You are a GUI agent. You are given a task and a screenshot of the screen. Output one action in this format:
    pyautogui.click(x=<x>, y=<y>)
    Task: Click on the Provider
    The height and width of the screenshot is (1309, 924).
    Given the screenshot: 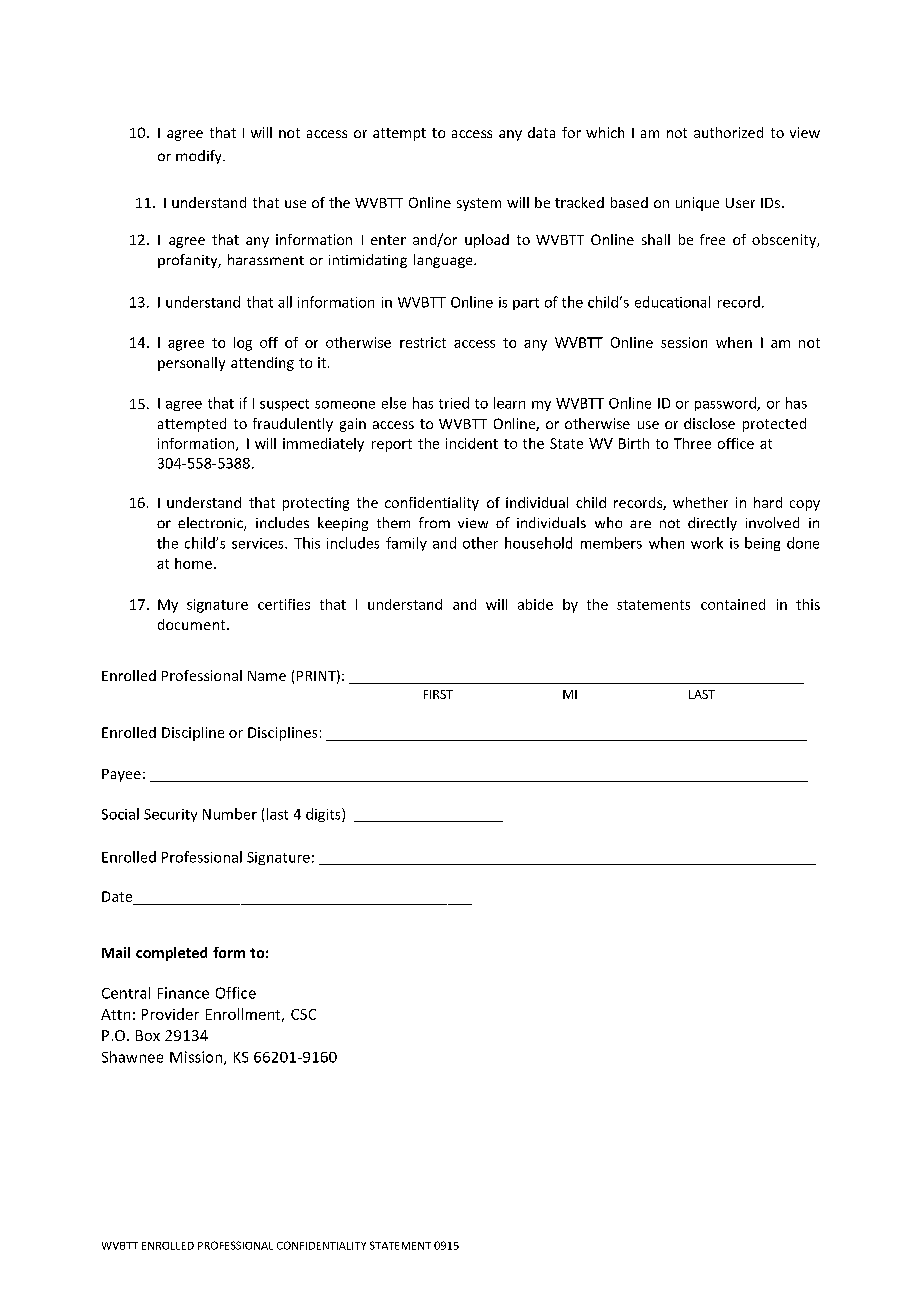 What is the action you would take?
    pyautogui.click(x=170, y=1014)
